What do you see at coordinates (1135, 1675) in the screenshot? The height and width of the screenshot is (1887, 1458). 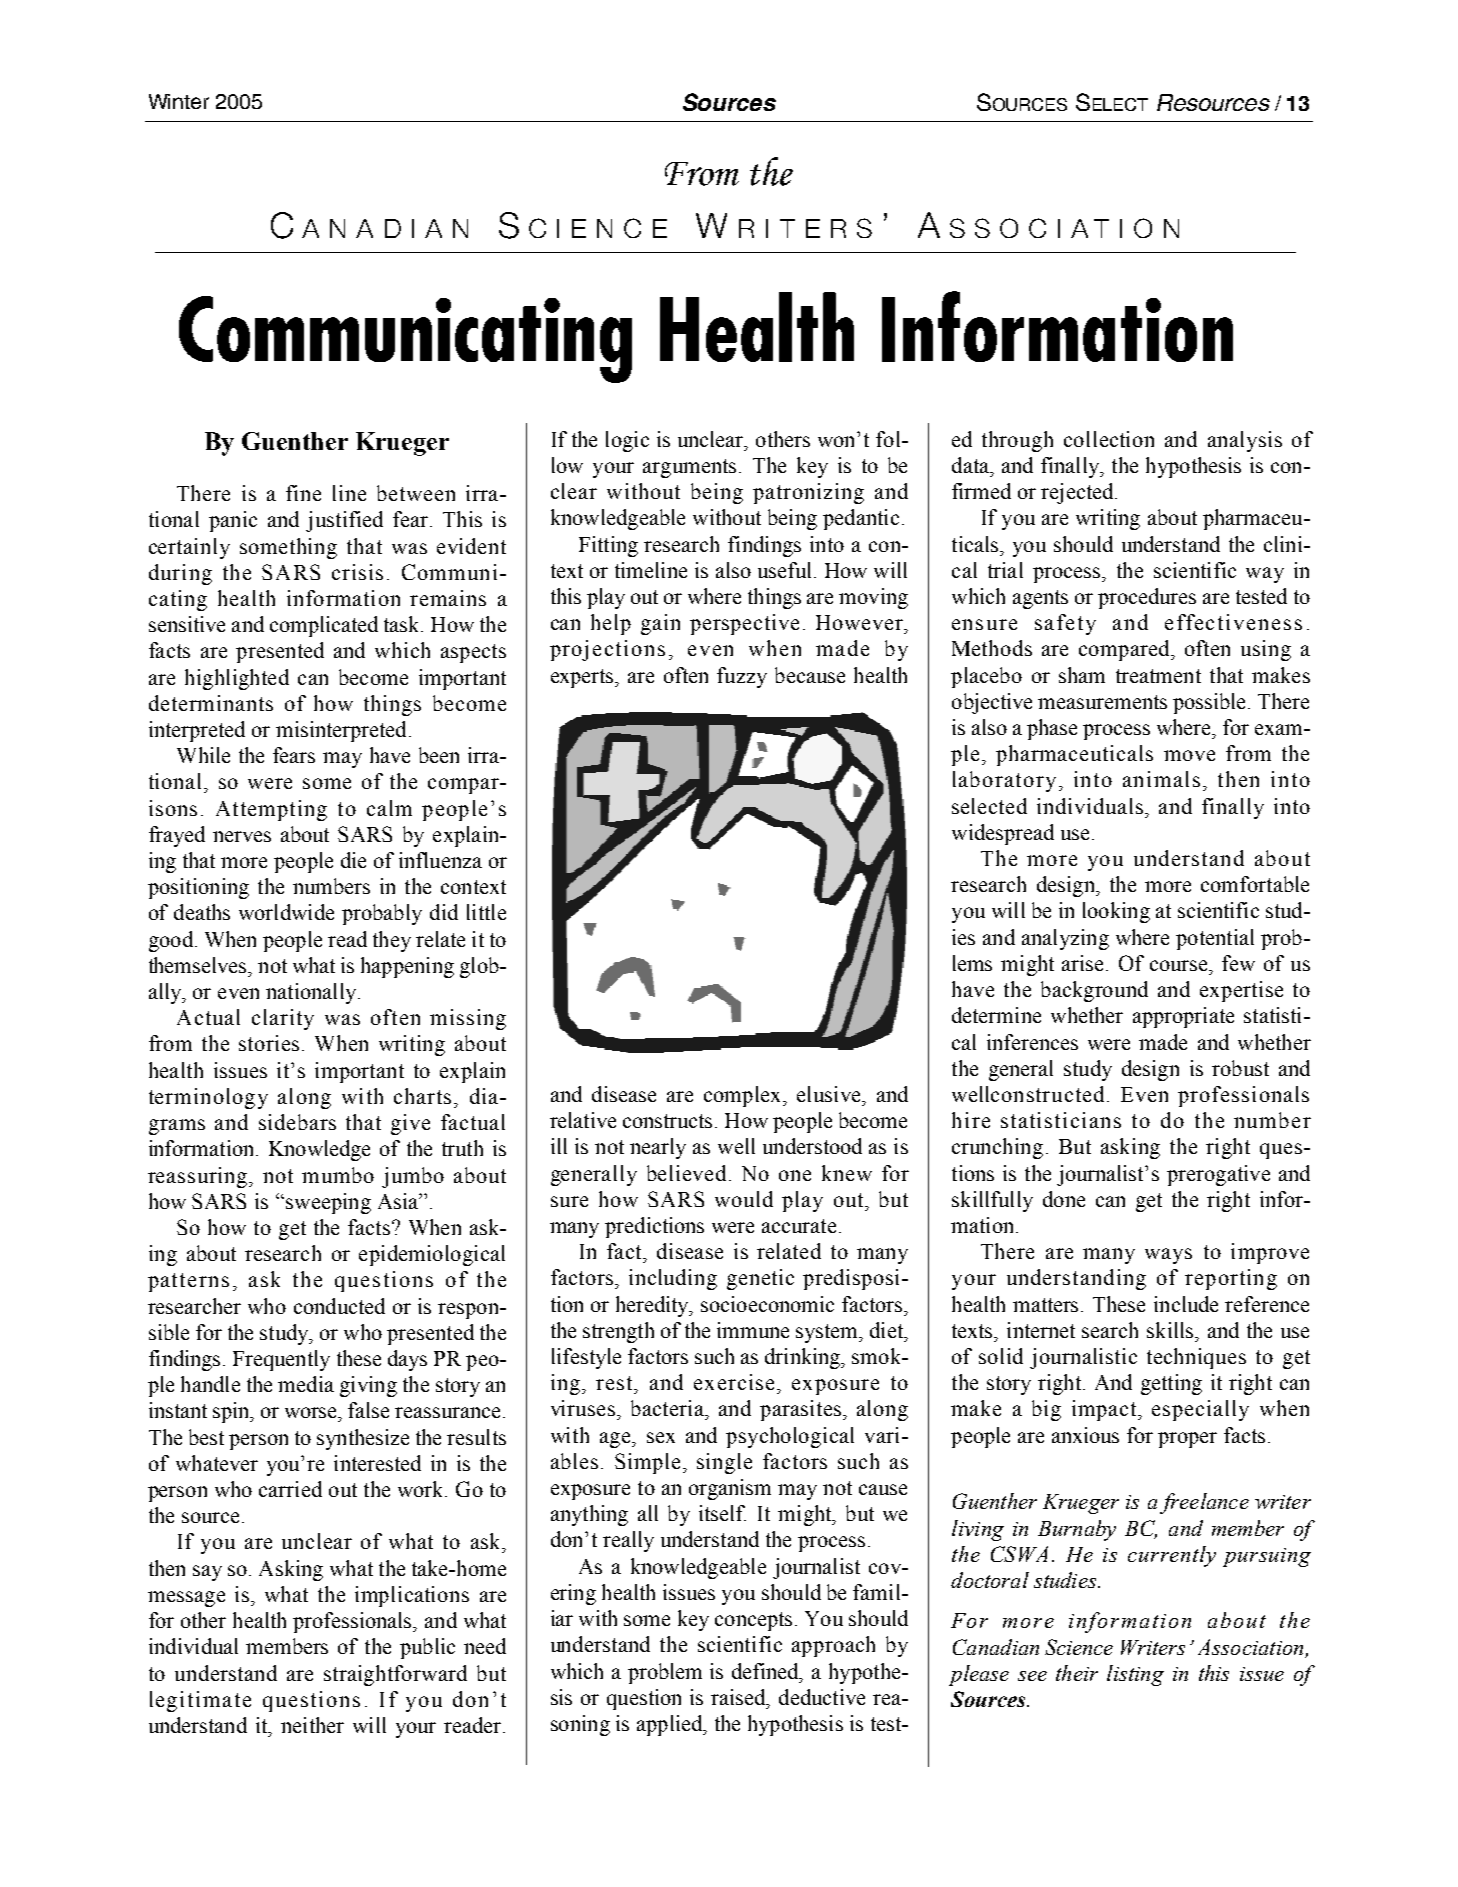 I see `listing` at bounding box center [1135, 1675].
